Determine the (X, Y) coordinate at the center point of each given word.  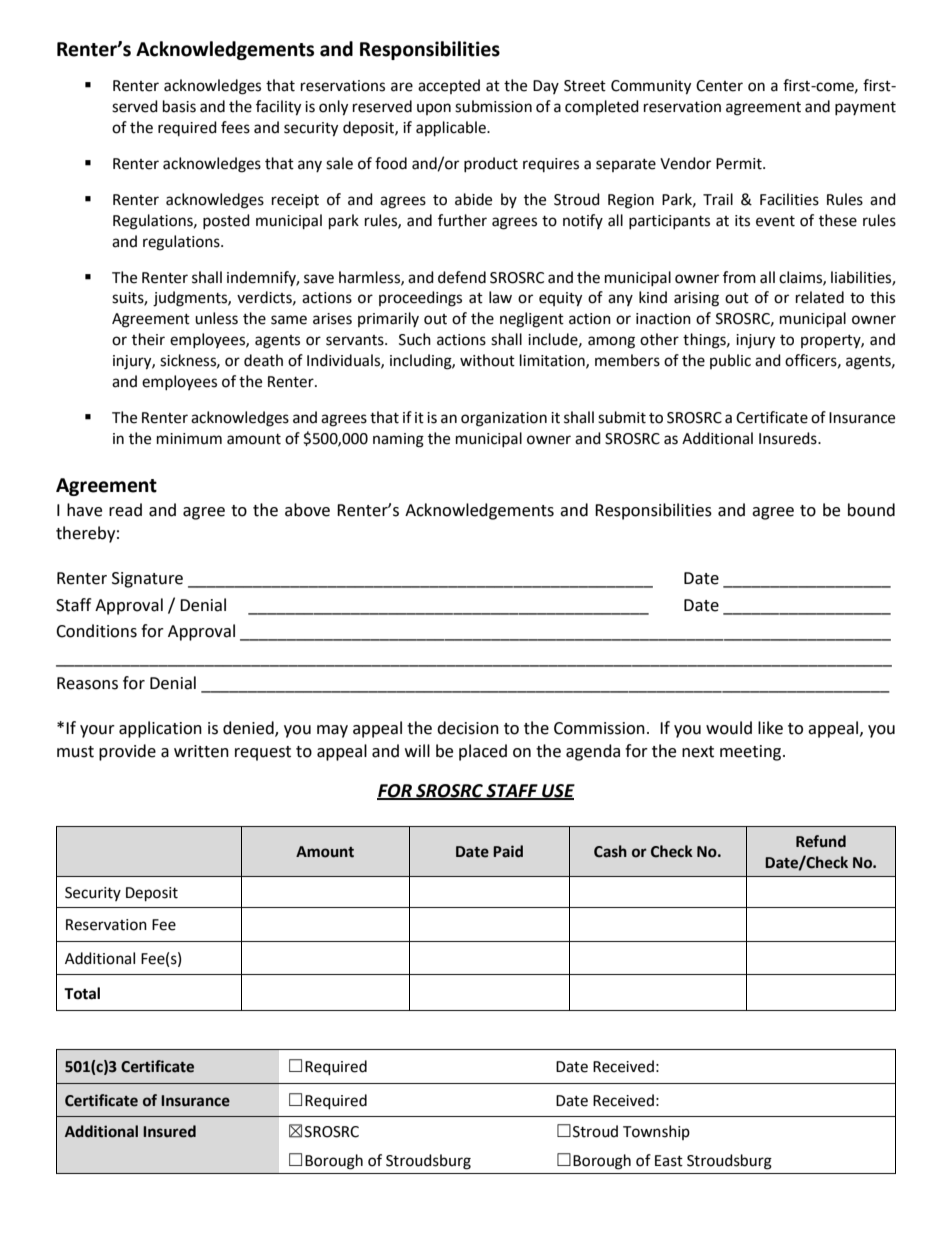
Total (82, 993)
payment (865, 108)
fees (235, 127)
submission (493, 106)
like (770, 728)
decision (468, 728)
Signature (147, 580)
